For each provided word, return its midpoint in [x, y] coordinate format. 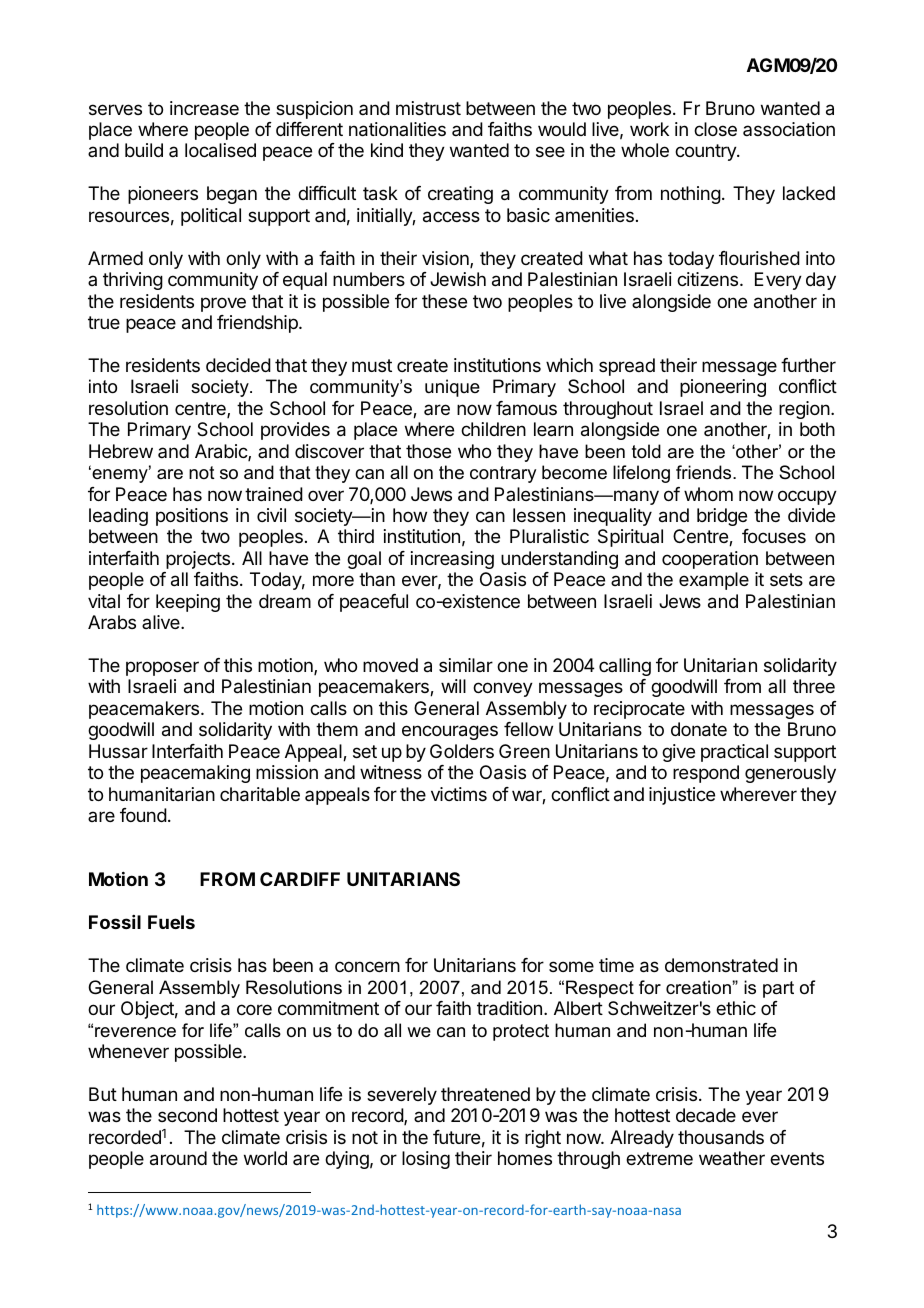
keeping [188, 603]
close [715, 129]
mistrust [428, 108]
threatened [485, 1094]
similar [466, 665]
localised [220, 150]
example [714, 581]
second [187, 1115]
